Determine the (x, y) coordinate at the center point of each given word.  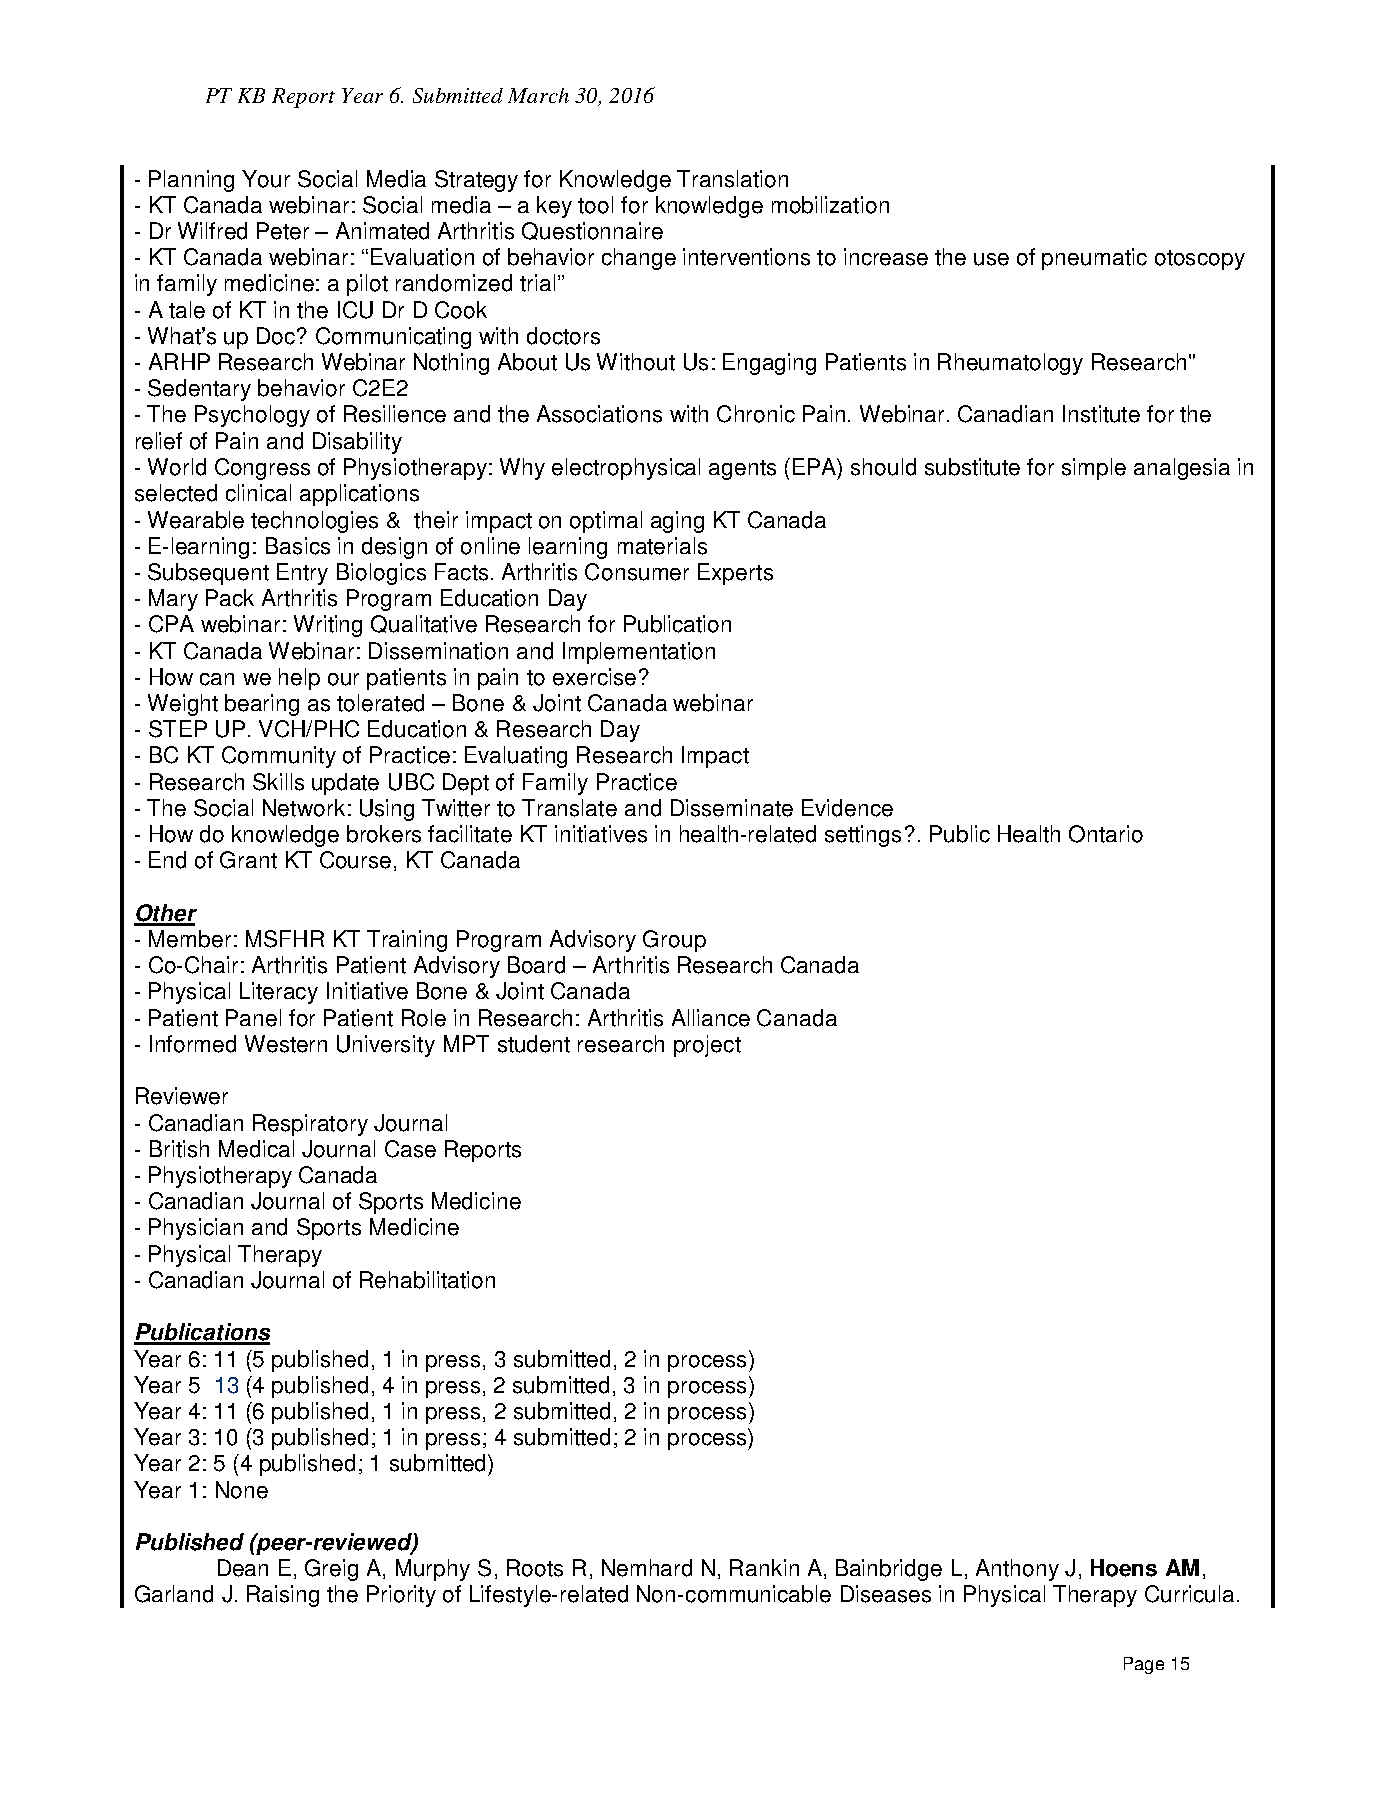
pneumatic (1094, 259)
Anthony (1017, 1570)
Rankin (764, 1567)
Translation (732, 179)
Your (266, 179)
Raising (283, 1596)
